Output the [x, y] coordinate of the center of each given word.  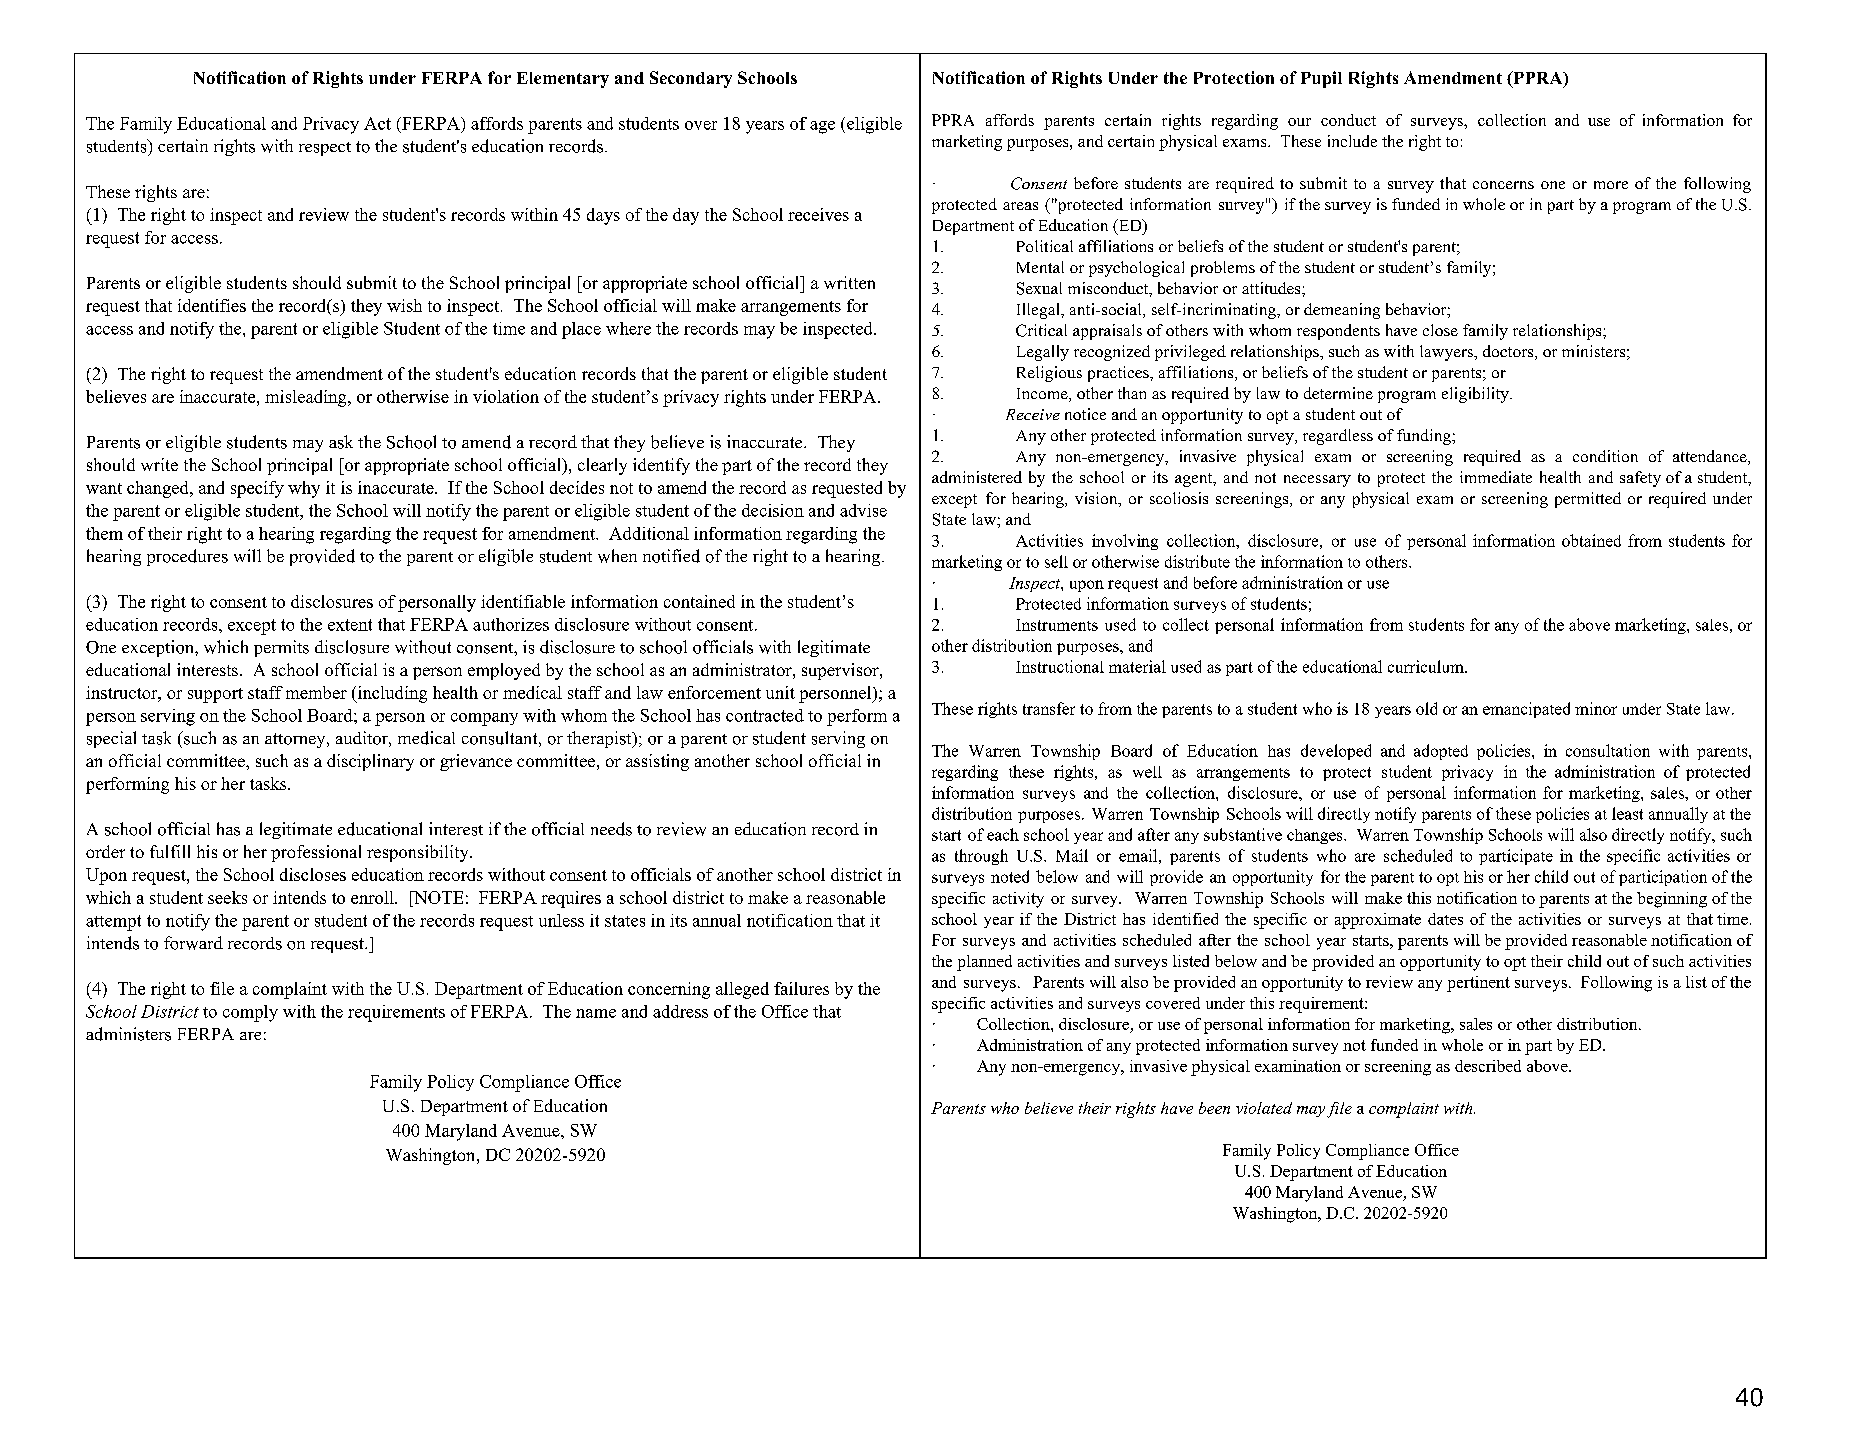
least [1627, 813]
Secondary [691, 79]
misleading [307, 398]
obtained [1591, 540]
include [1352, 141]
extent [350, 625]
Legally [1043, 353]
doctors [1508, 351]
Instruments [1057, 625]
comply [250, 1013]
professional [316, 853]
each [1003, 834]
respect [325, 149]
